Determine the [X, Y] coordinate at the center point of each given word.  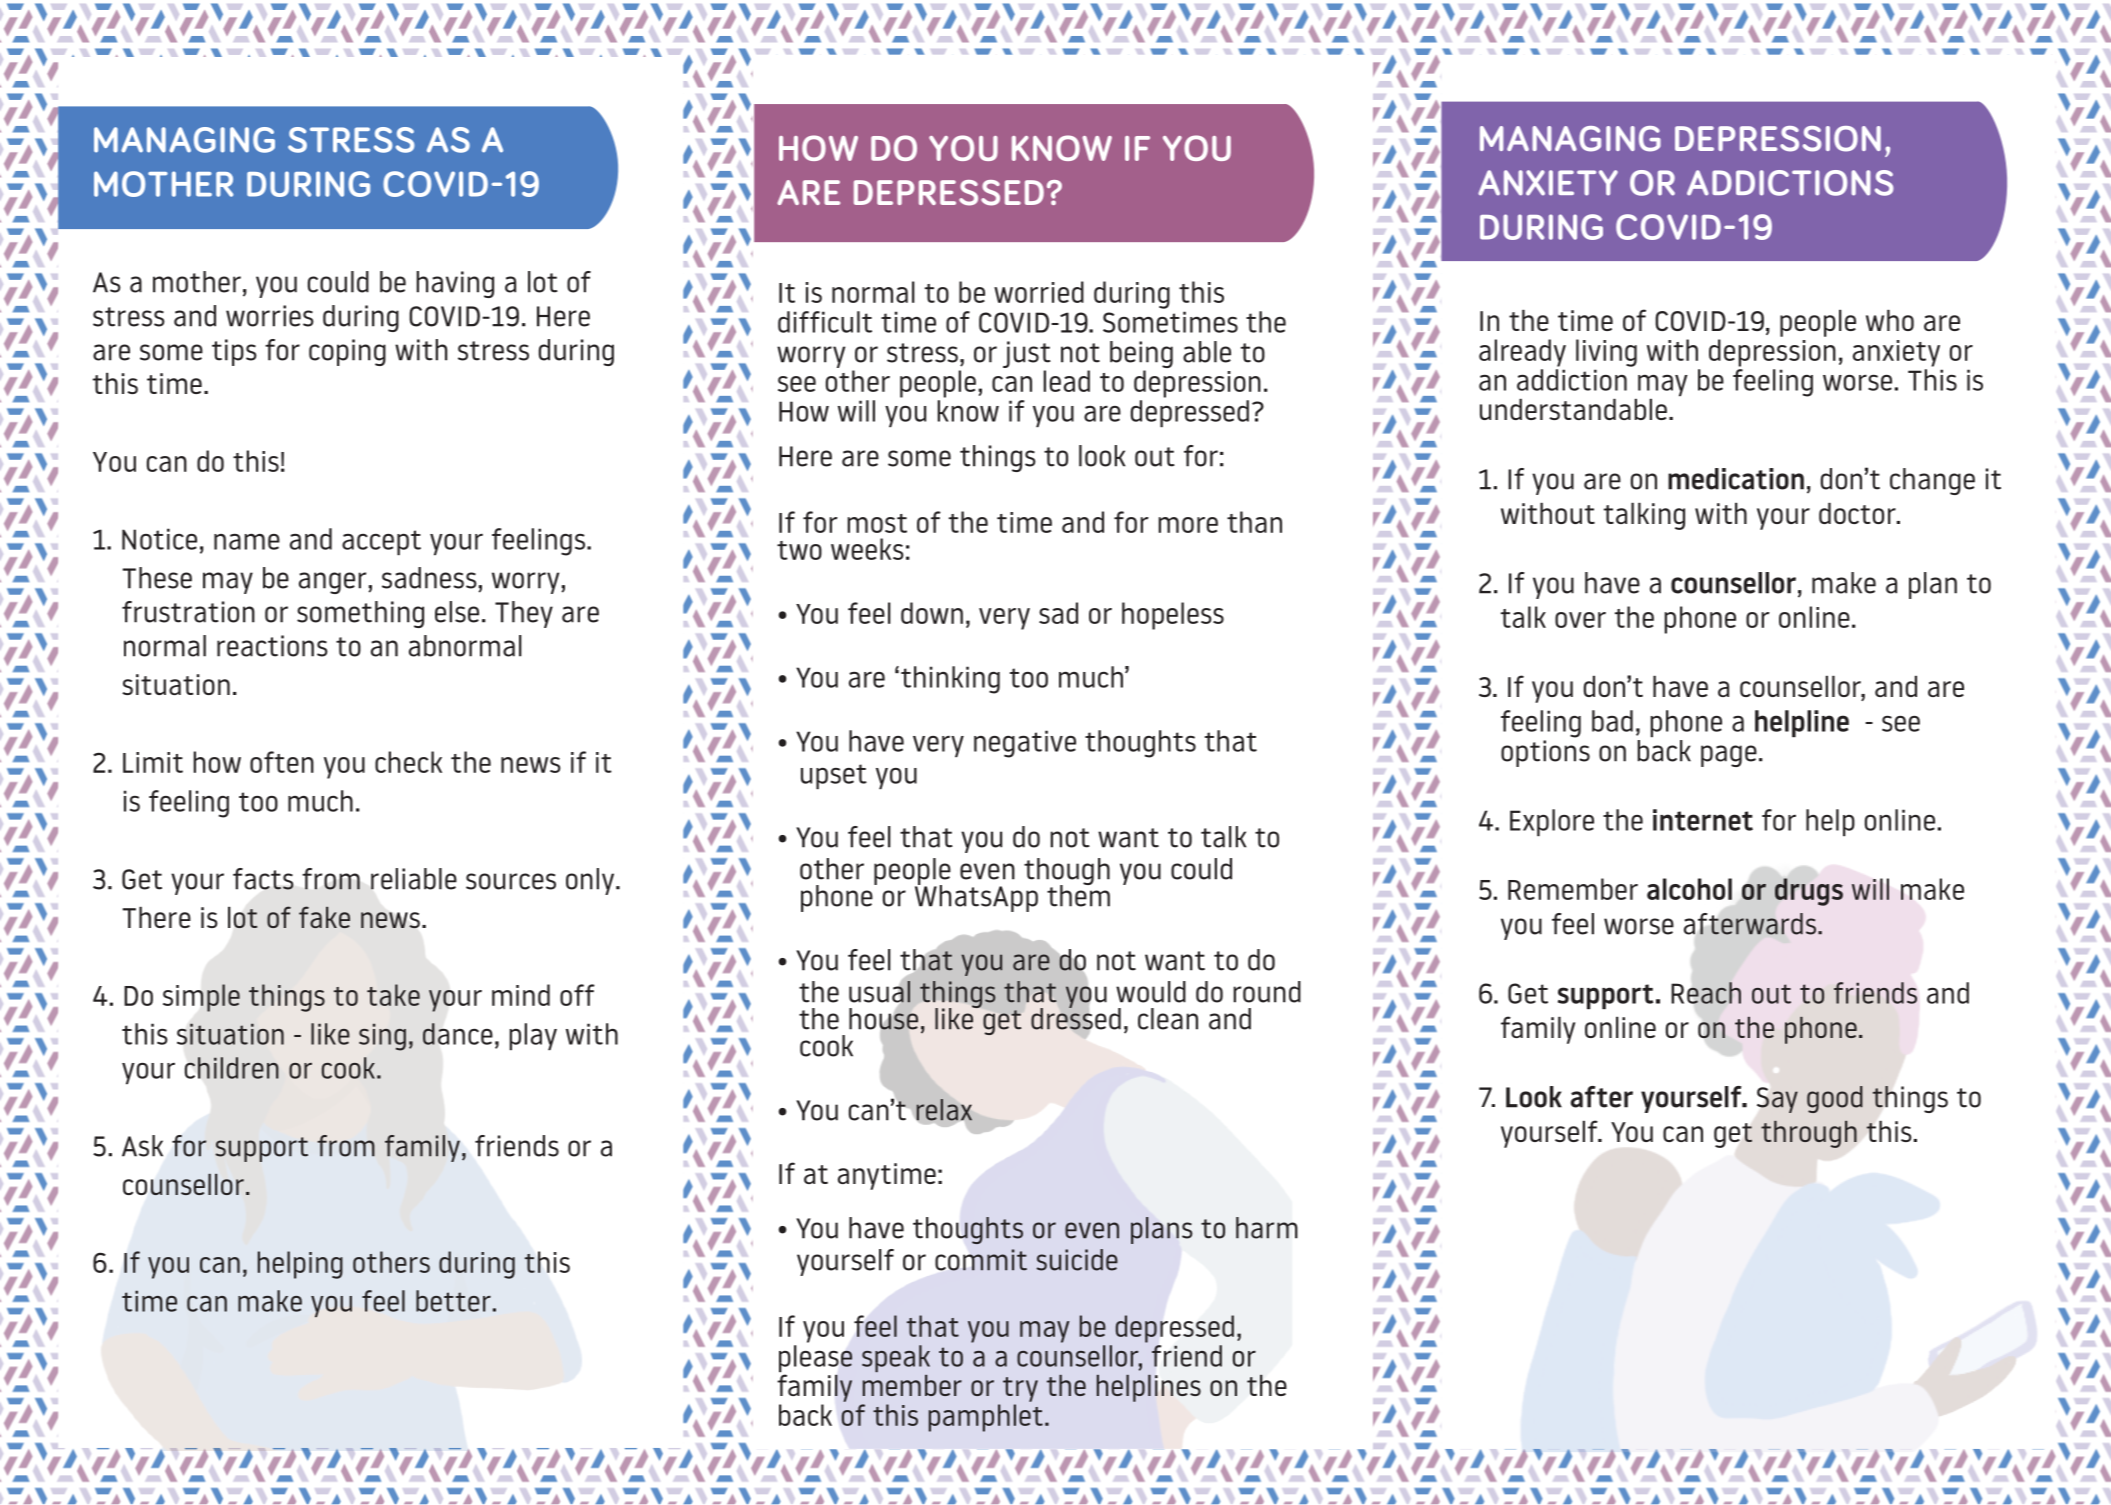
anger [334, 583]
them [1078, 895]
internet [1703, 820]
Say [1777, 1100]
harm [1267, 1228]
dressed [1076, 1018]
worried [1039, 292]
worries [270, 316]
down [932, 613]
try [1020, 1389]
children [232, 1068]
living [1606, 353]
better [453, 1301]
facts [263, 879]
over [1580, 620]
